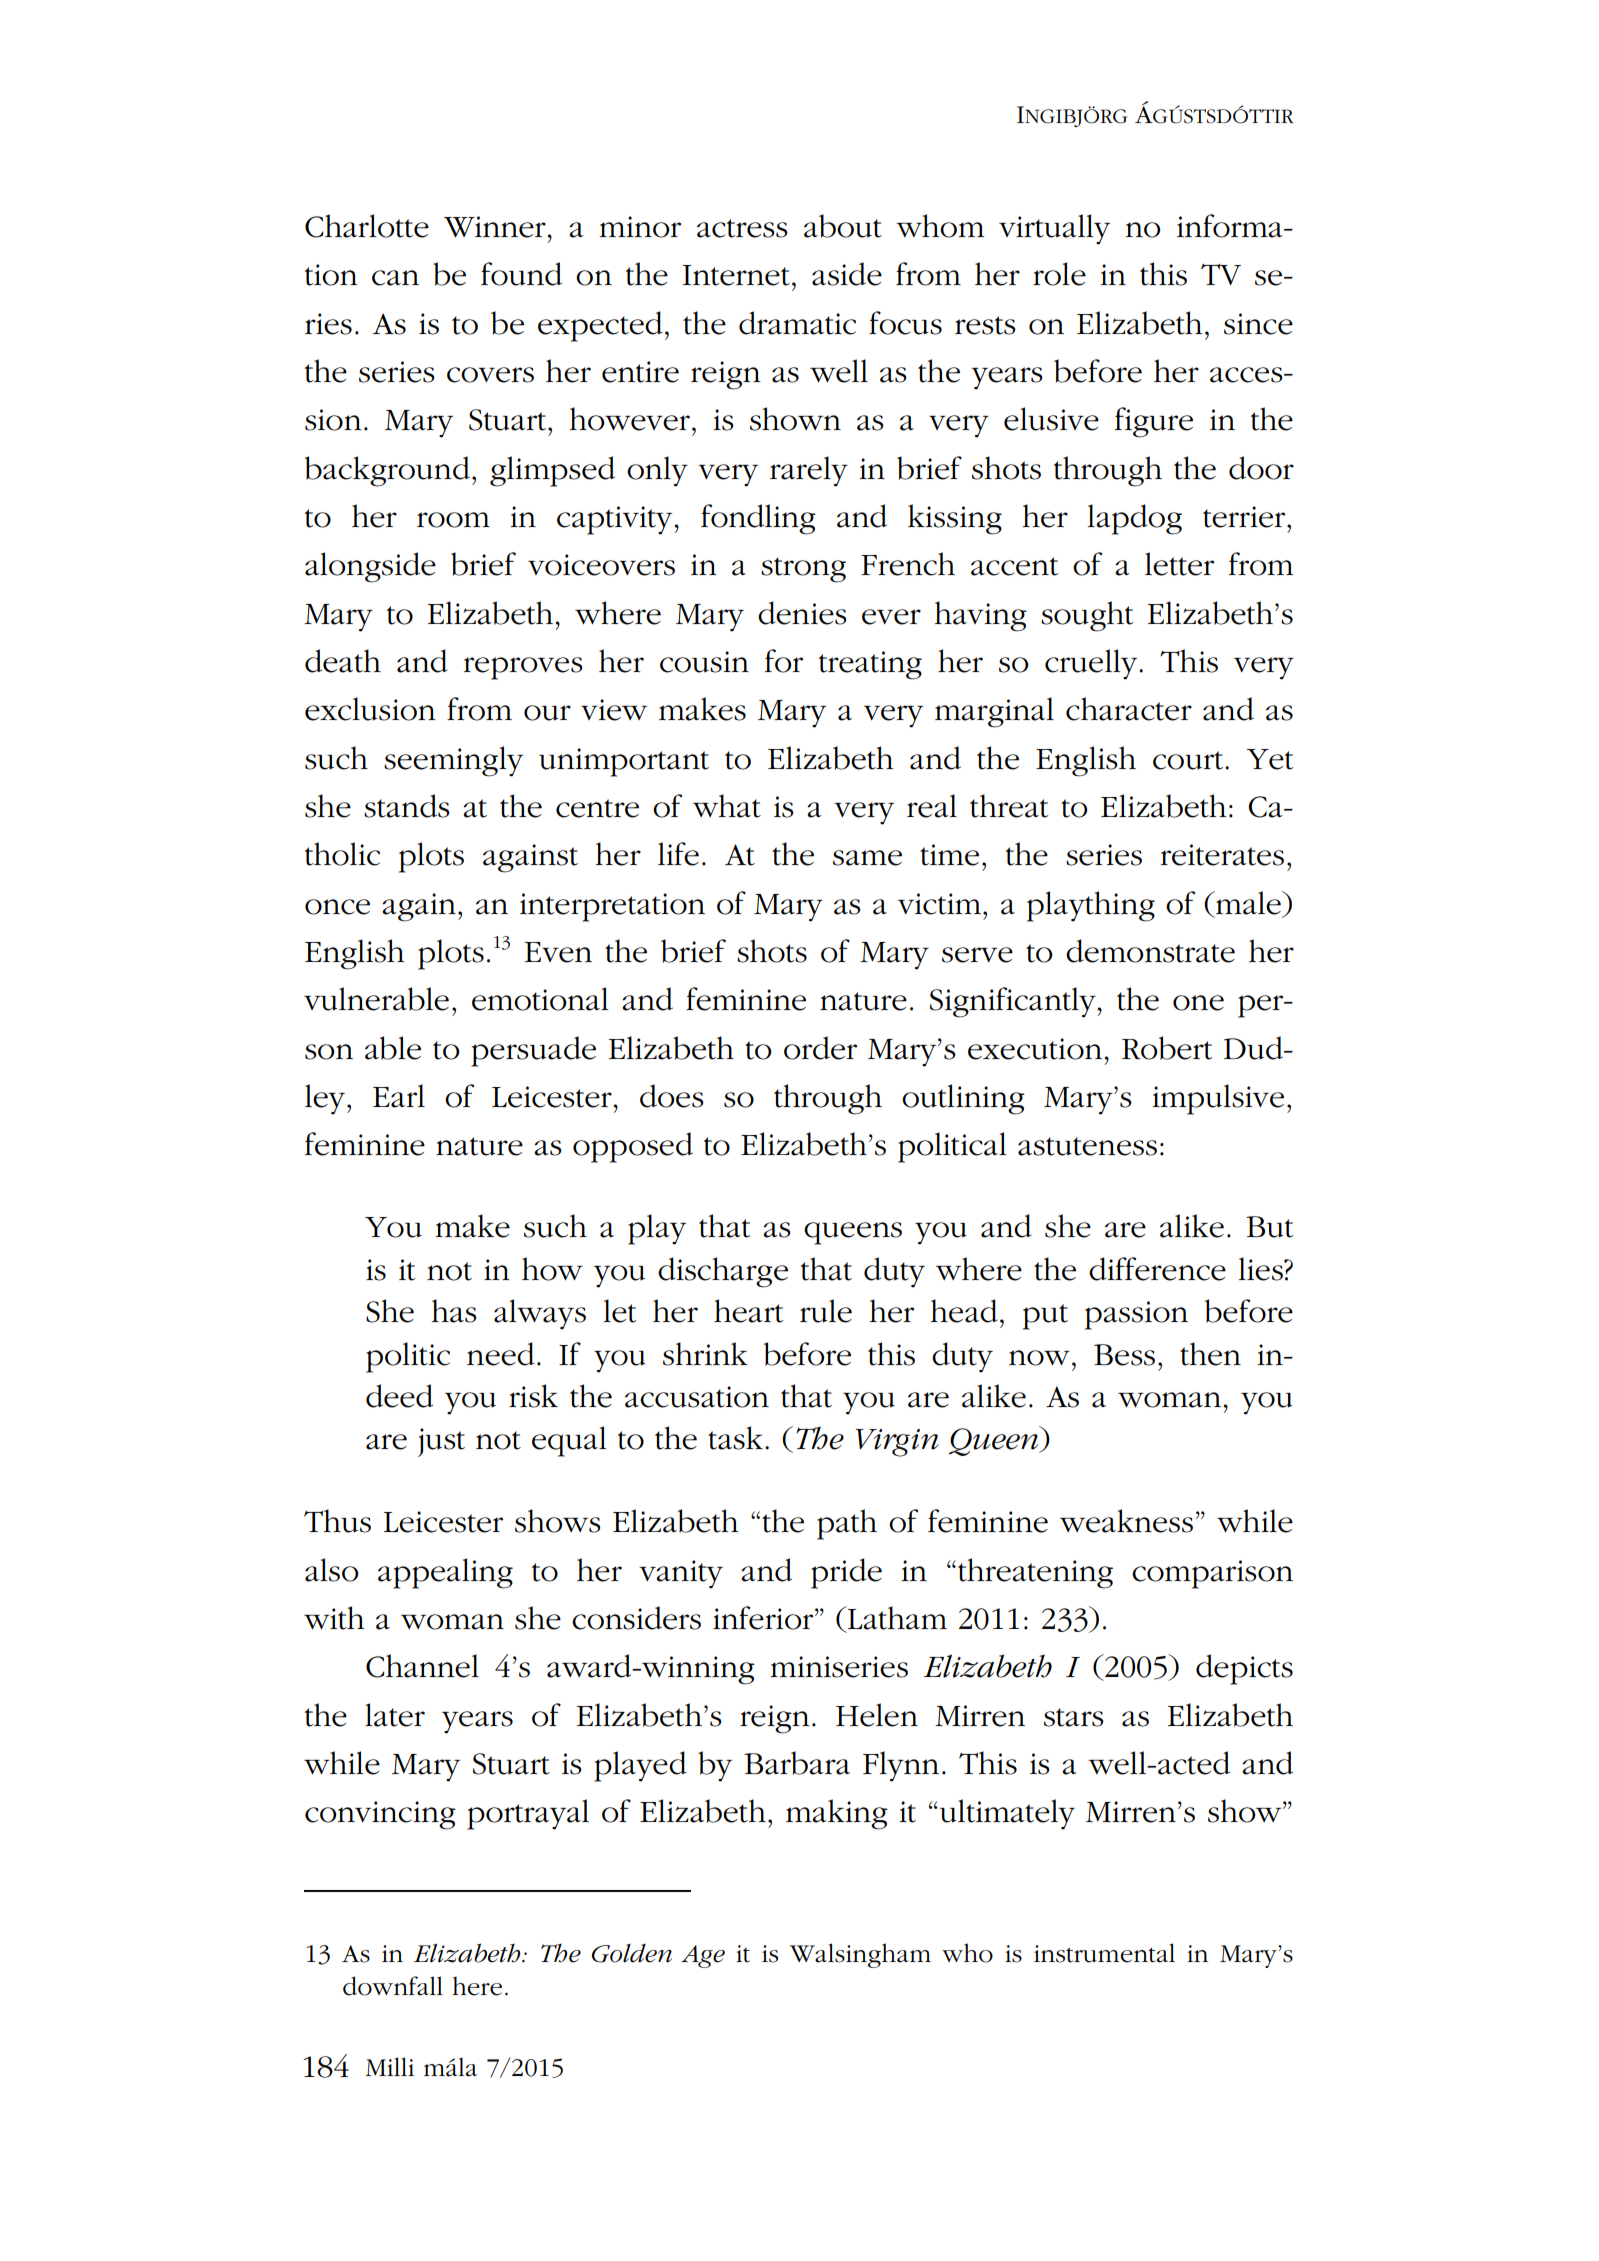 This image has width=1599, height=2261. I want to click on seemingly, so click(453, 761).
